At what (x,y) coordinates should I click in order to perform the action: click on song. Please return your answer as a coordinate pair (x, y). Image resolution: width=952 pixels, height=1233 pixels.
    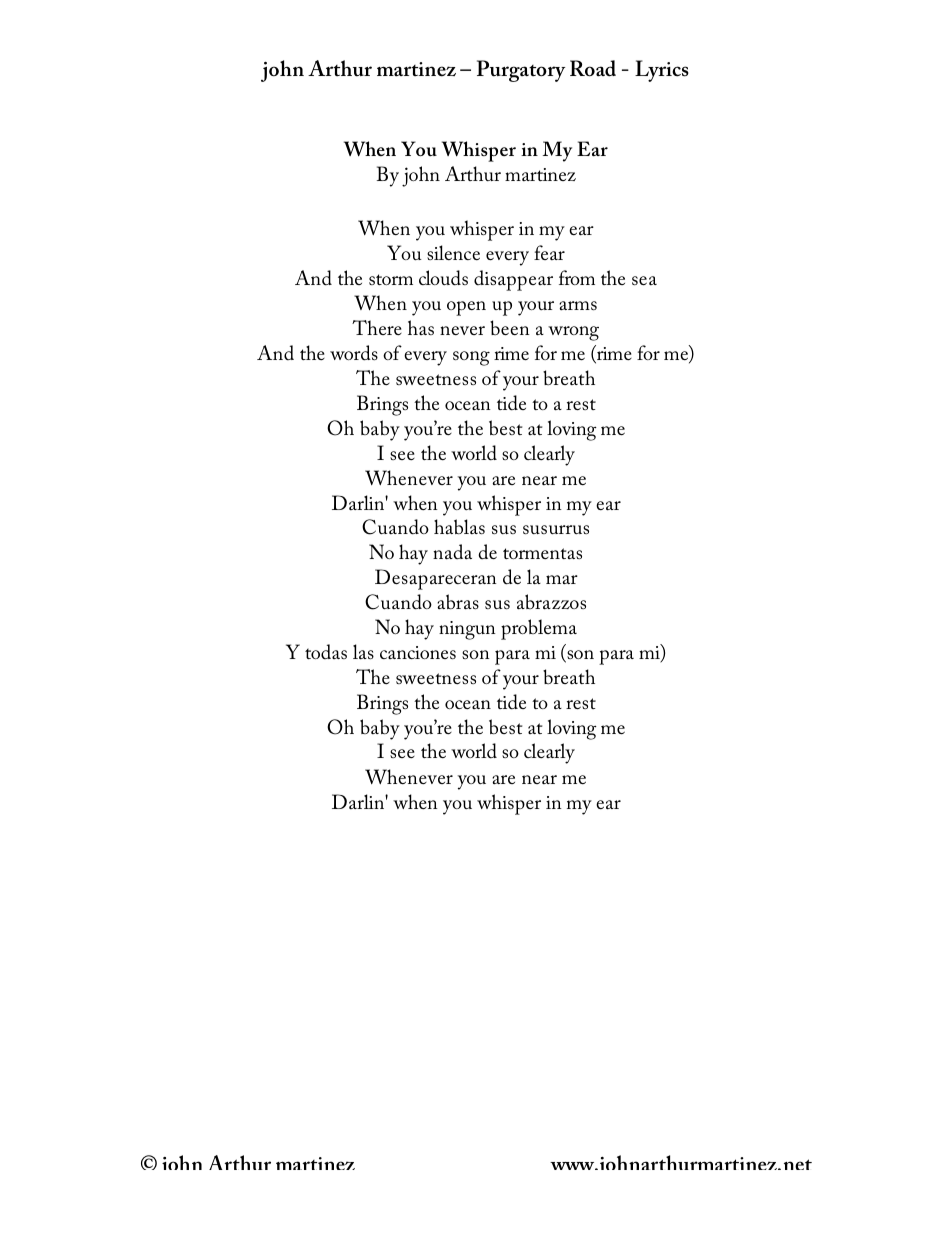
    Looking at the image, I should click on (471, 358).
